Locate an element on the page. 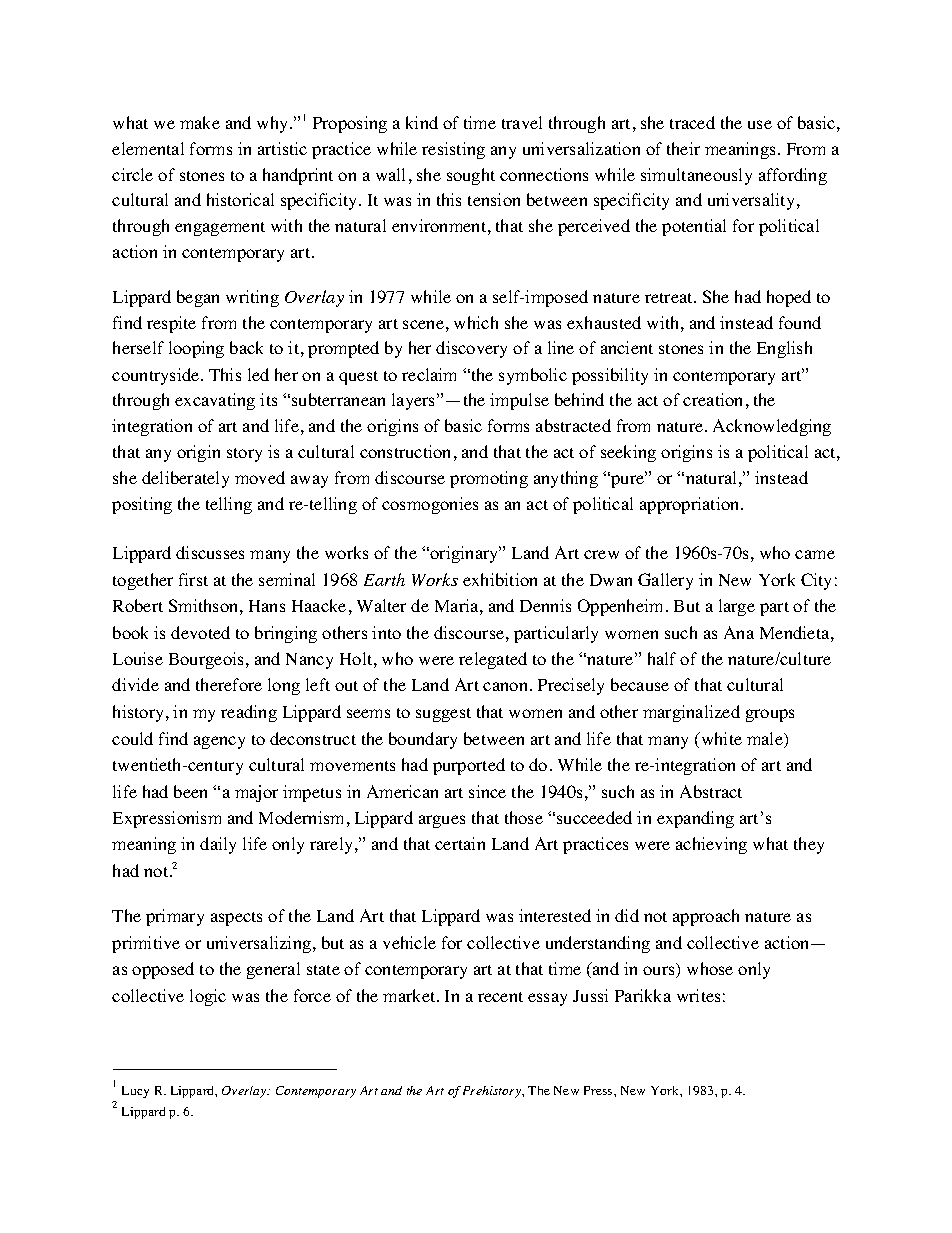 The width and height of the image is (952, 1233). discovery is located at coordinates (471, 349).
